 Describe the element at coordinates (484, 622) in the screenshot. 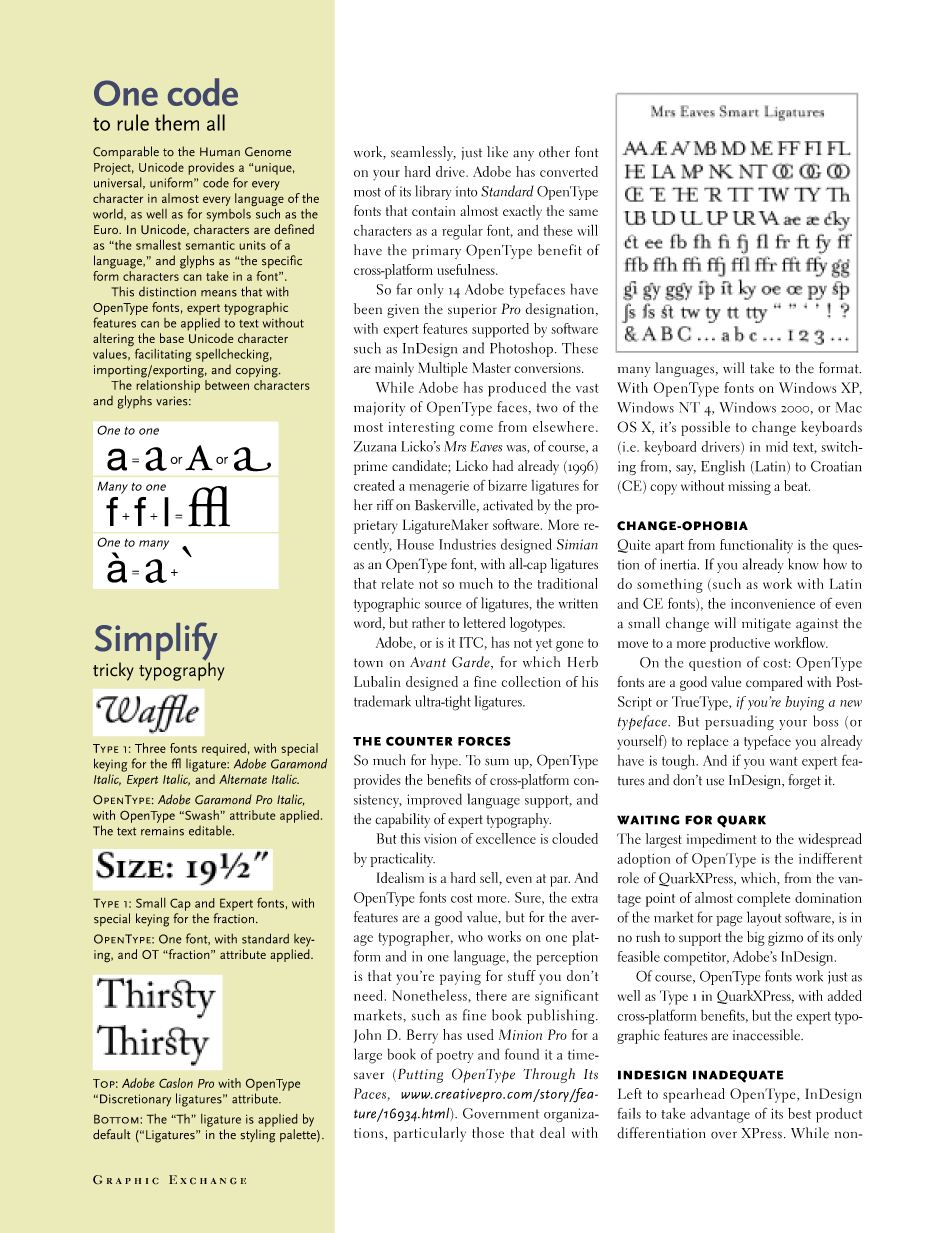

I see `lettered` at that location.
